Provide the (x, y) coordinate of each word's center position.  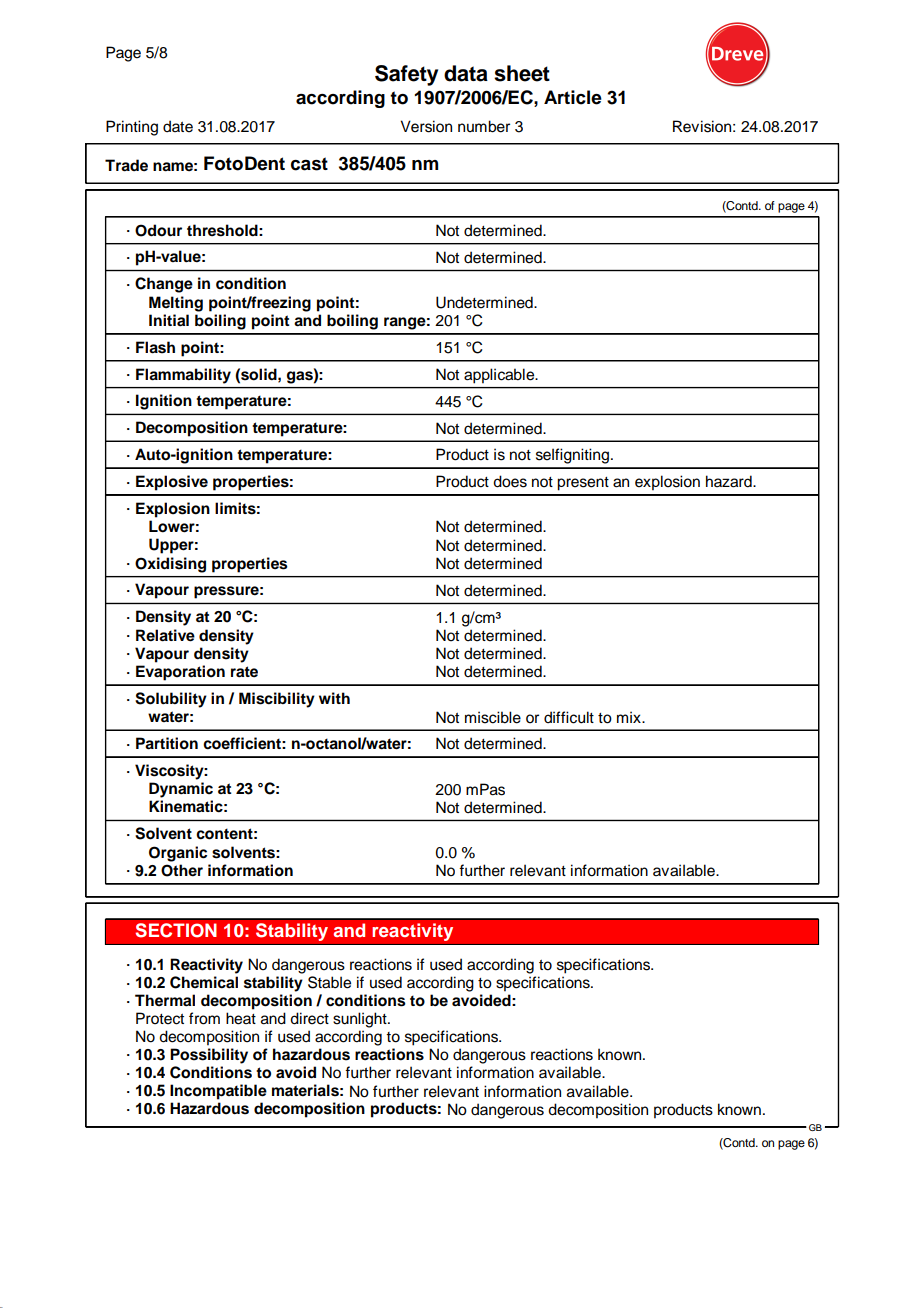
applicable (500, 375)
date (178, 126)
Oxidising (170, 565)
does (510, 481)
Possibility (209, 1056)
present (583, 484)
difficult (569, 717)
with (334, 698)
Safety (406, 75)
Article (573, 97)
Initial (169, 320)
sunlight (361, 1020)
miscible (493, 717)
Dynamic (181, 790)
